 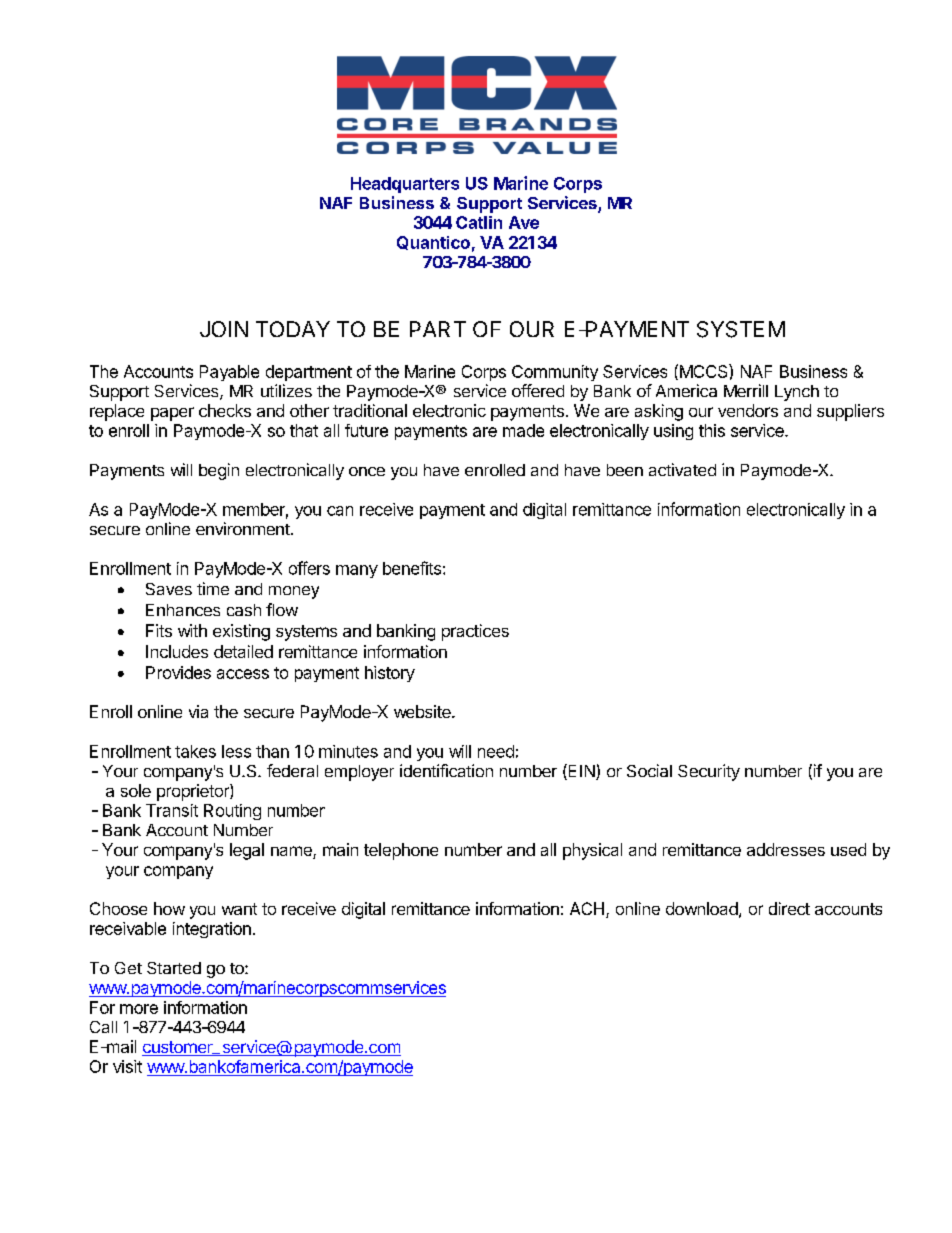 I want to click on with, so click(x=192, y=630).
